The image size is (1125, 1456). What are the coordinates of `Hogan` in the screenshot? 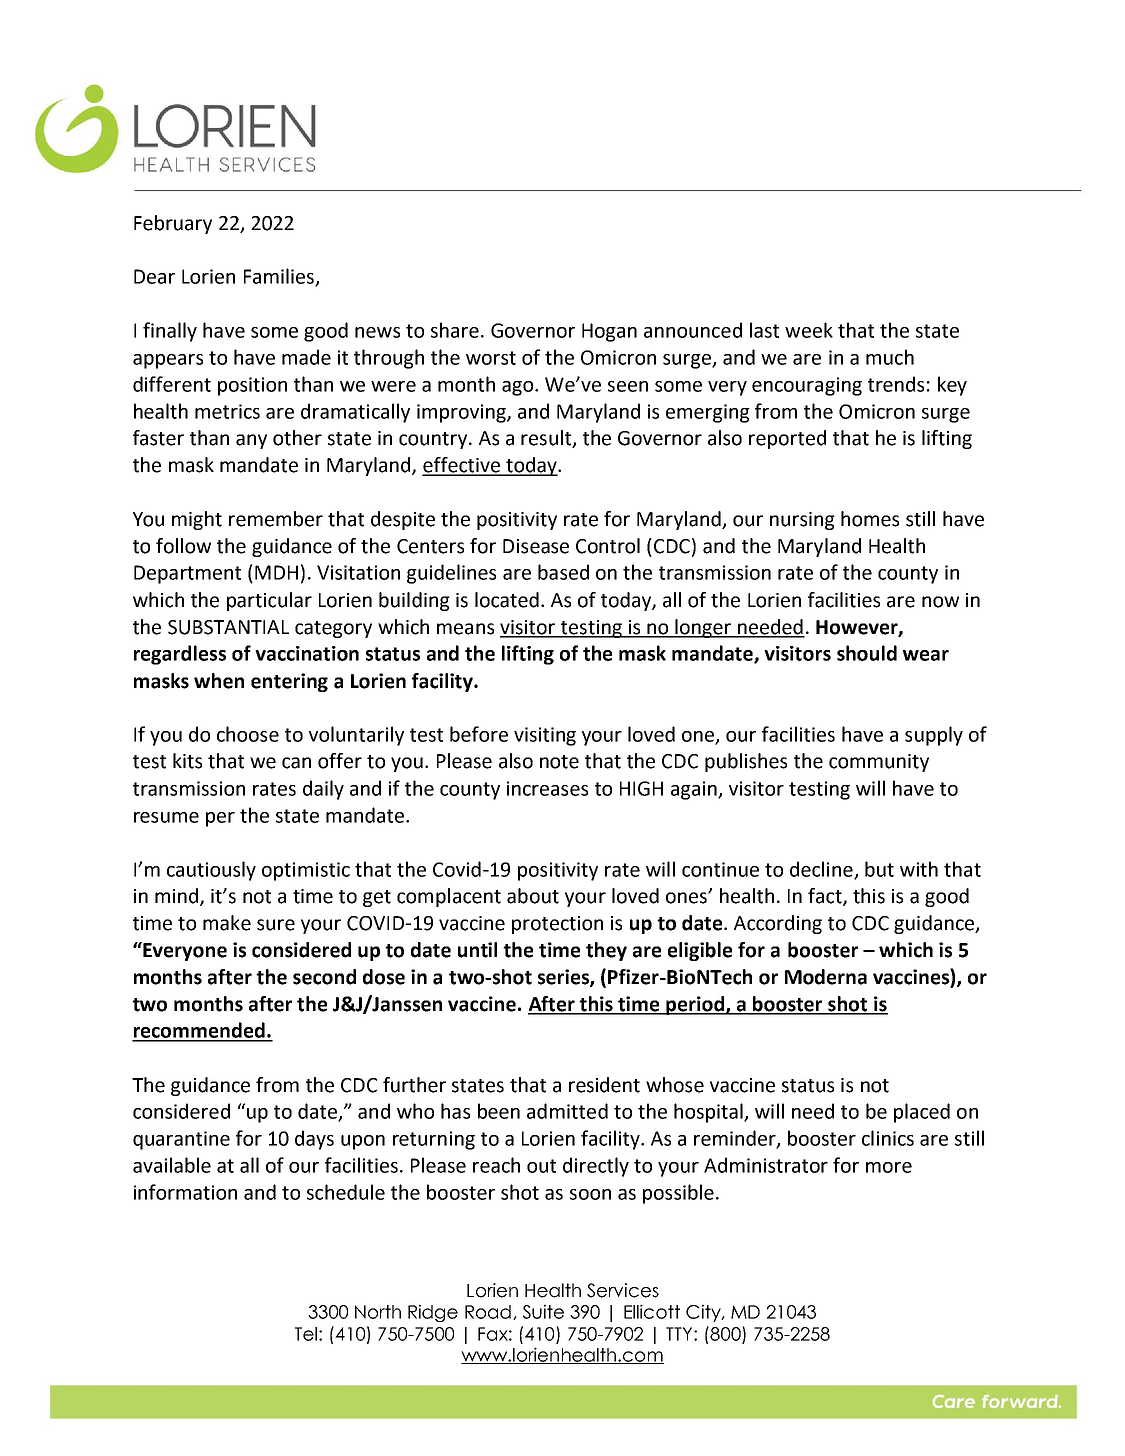 It's located at (609, 332).
